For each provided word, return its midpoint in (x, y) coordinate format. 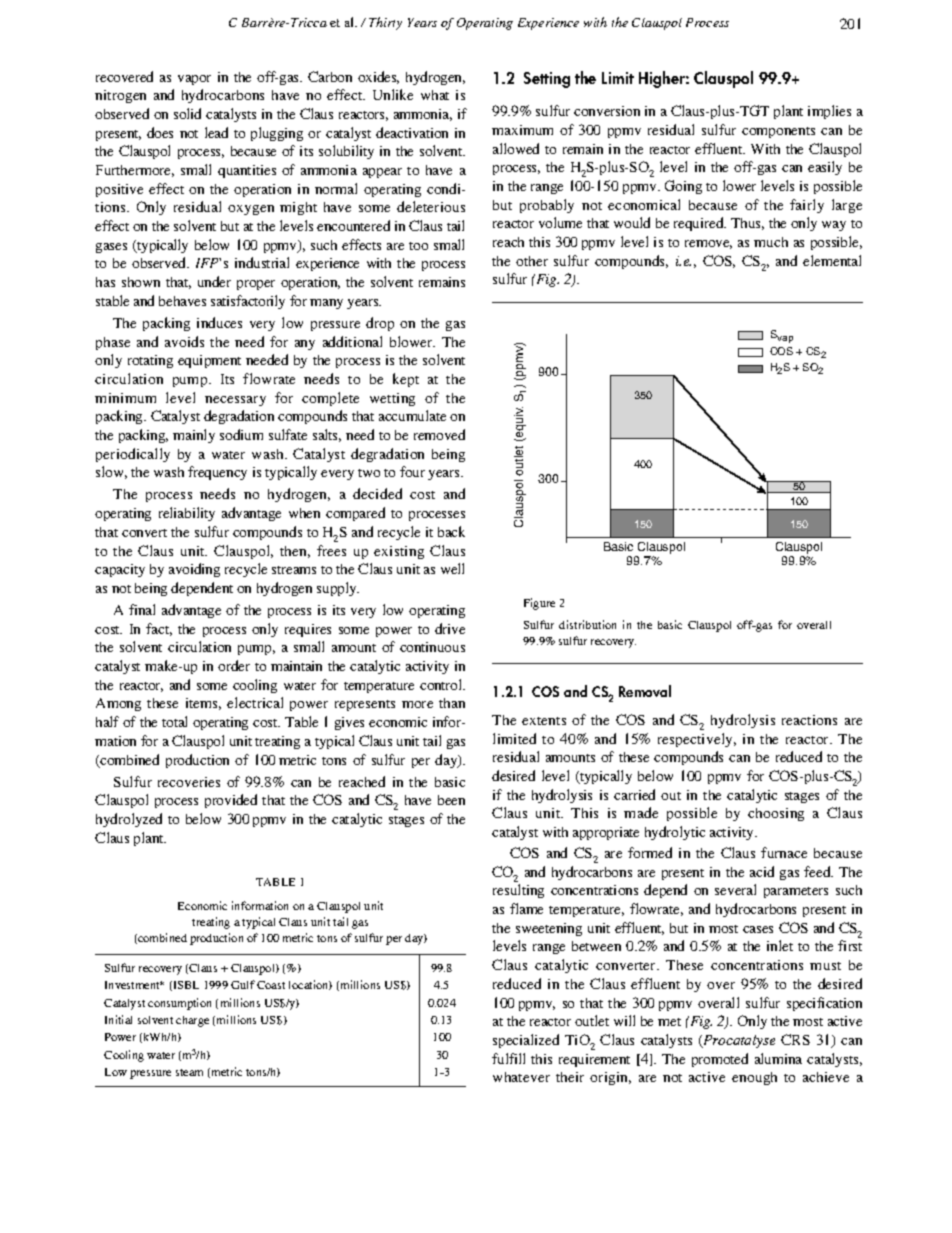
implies (829, 112)
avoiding (194, 570)
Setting (547, 80)
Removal (645, 691)
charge (192, 1021)
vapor (194, 80)
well (452, 568)
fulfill (508, 1058)
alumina (778, 1058)
